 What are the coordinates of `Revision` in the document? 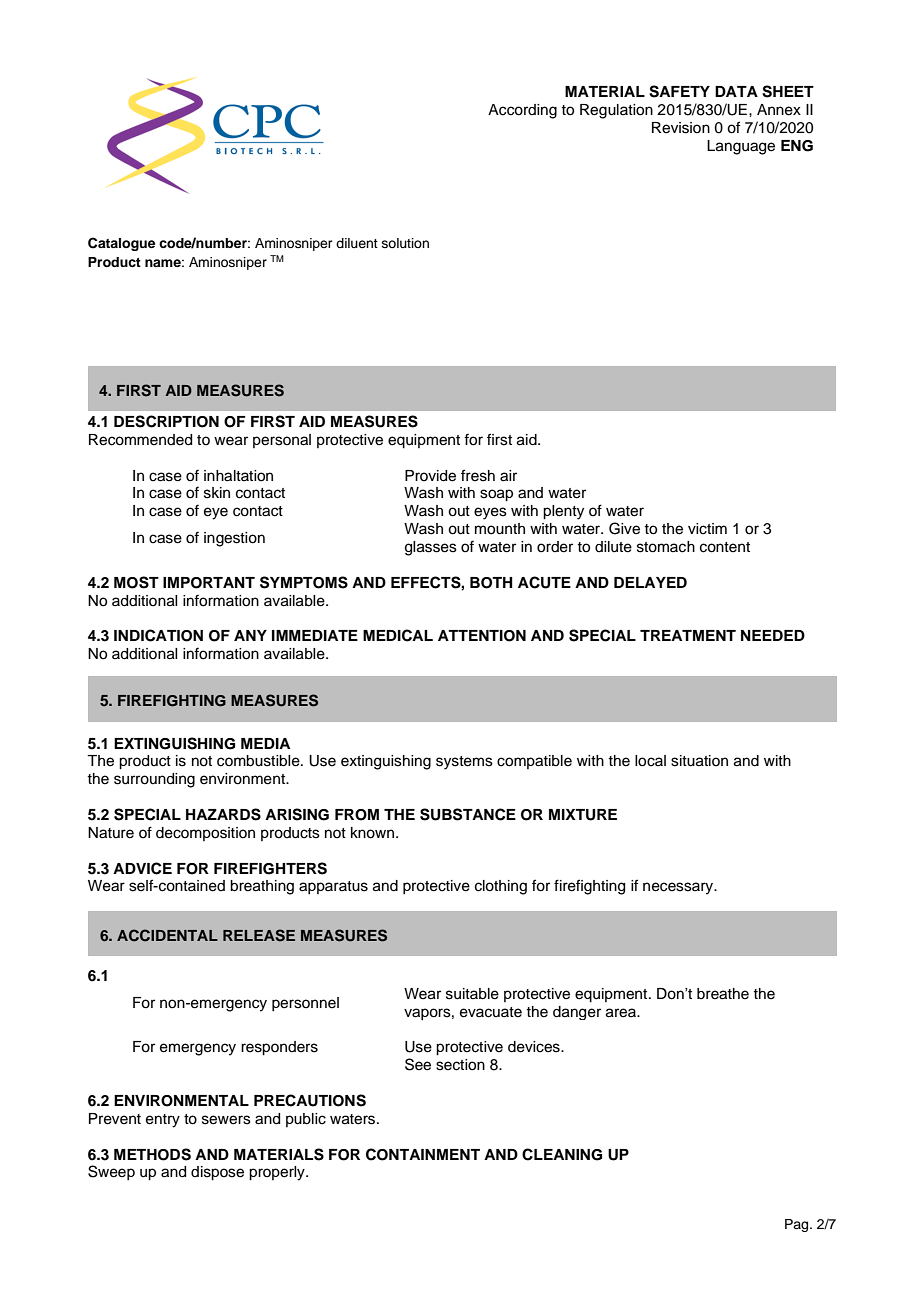 It's located at (681, 128).
